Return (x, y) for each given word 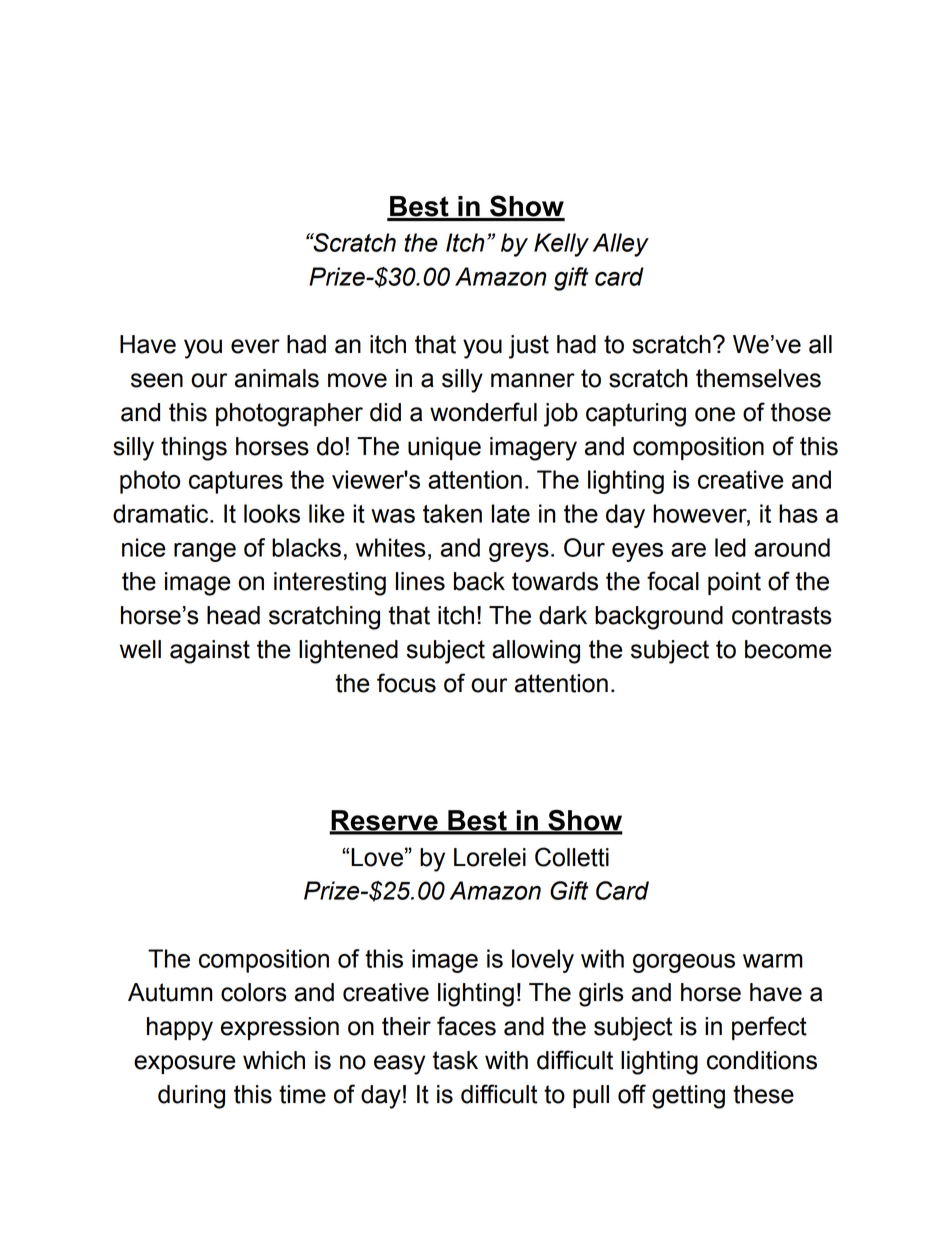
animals (277, 378)
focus (406, 683)
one (715, 414)
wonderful (483, 412)
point (734, 583)
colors (253, 992)
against (210, 652)
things (194, 449)
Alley (621, 245)
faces (466, 1026)
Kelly (561, 245)
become (788, 649)
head (233, 615)
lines (420, 581)
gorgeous (684, 963)
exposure (185, 1064)
